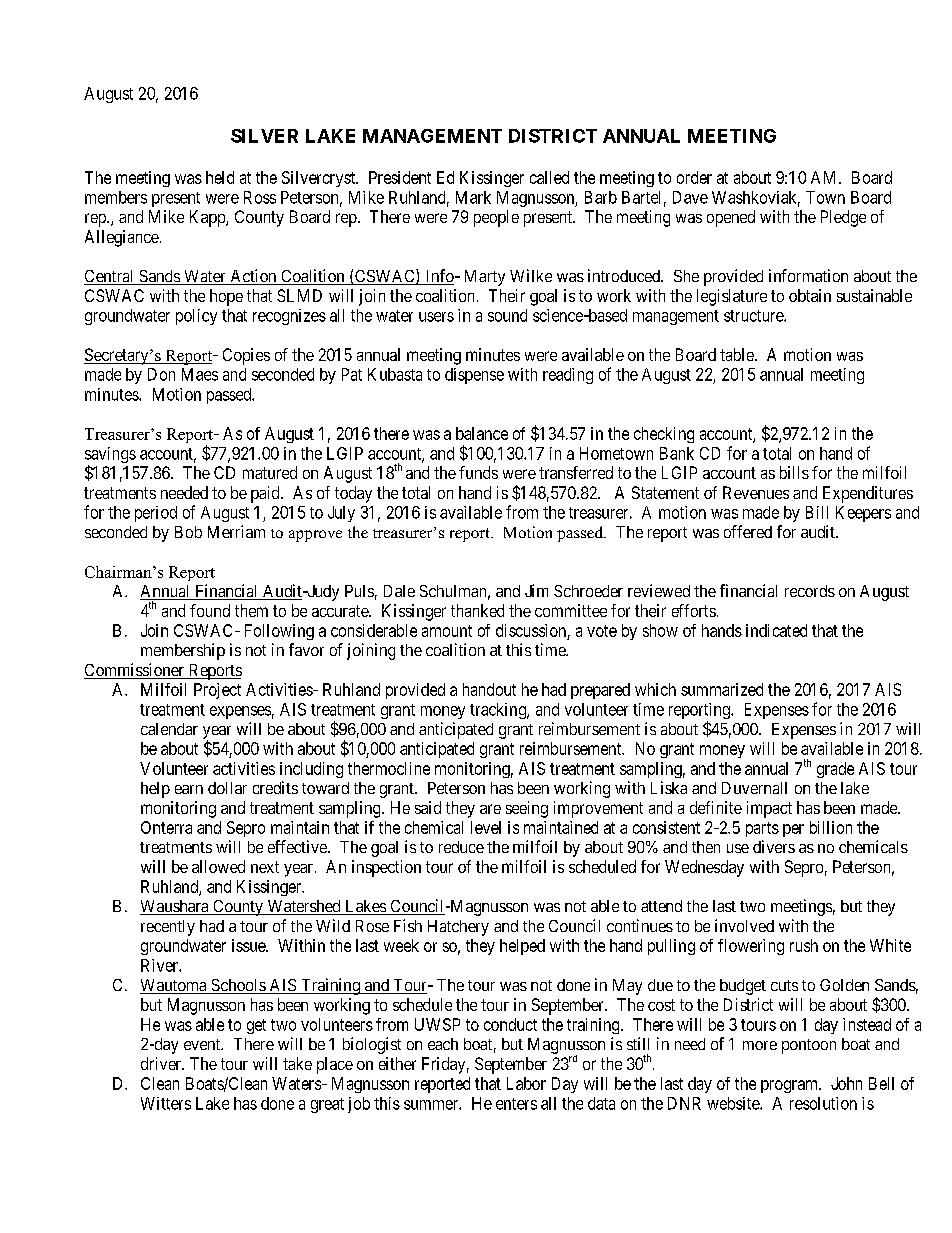  I want to click on Pledge, so click(843, 218).
